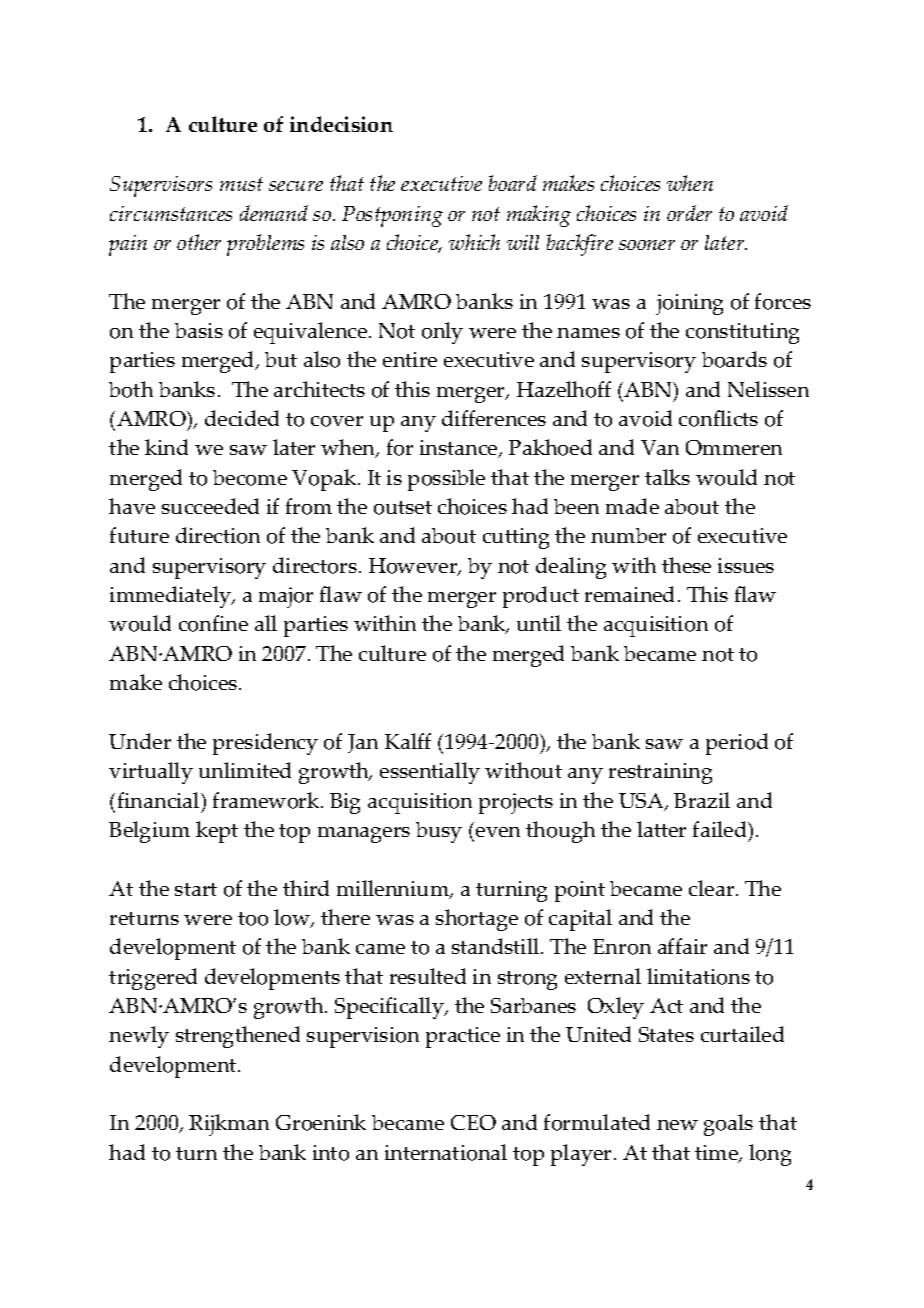 The image size is (924, 1308). What do you see at coordinates (742, 333) in the page?
I see `constituting` at bounding box center [742, 333].
